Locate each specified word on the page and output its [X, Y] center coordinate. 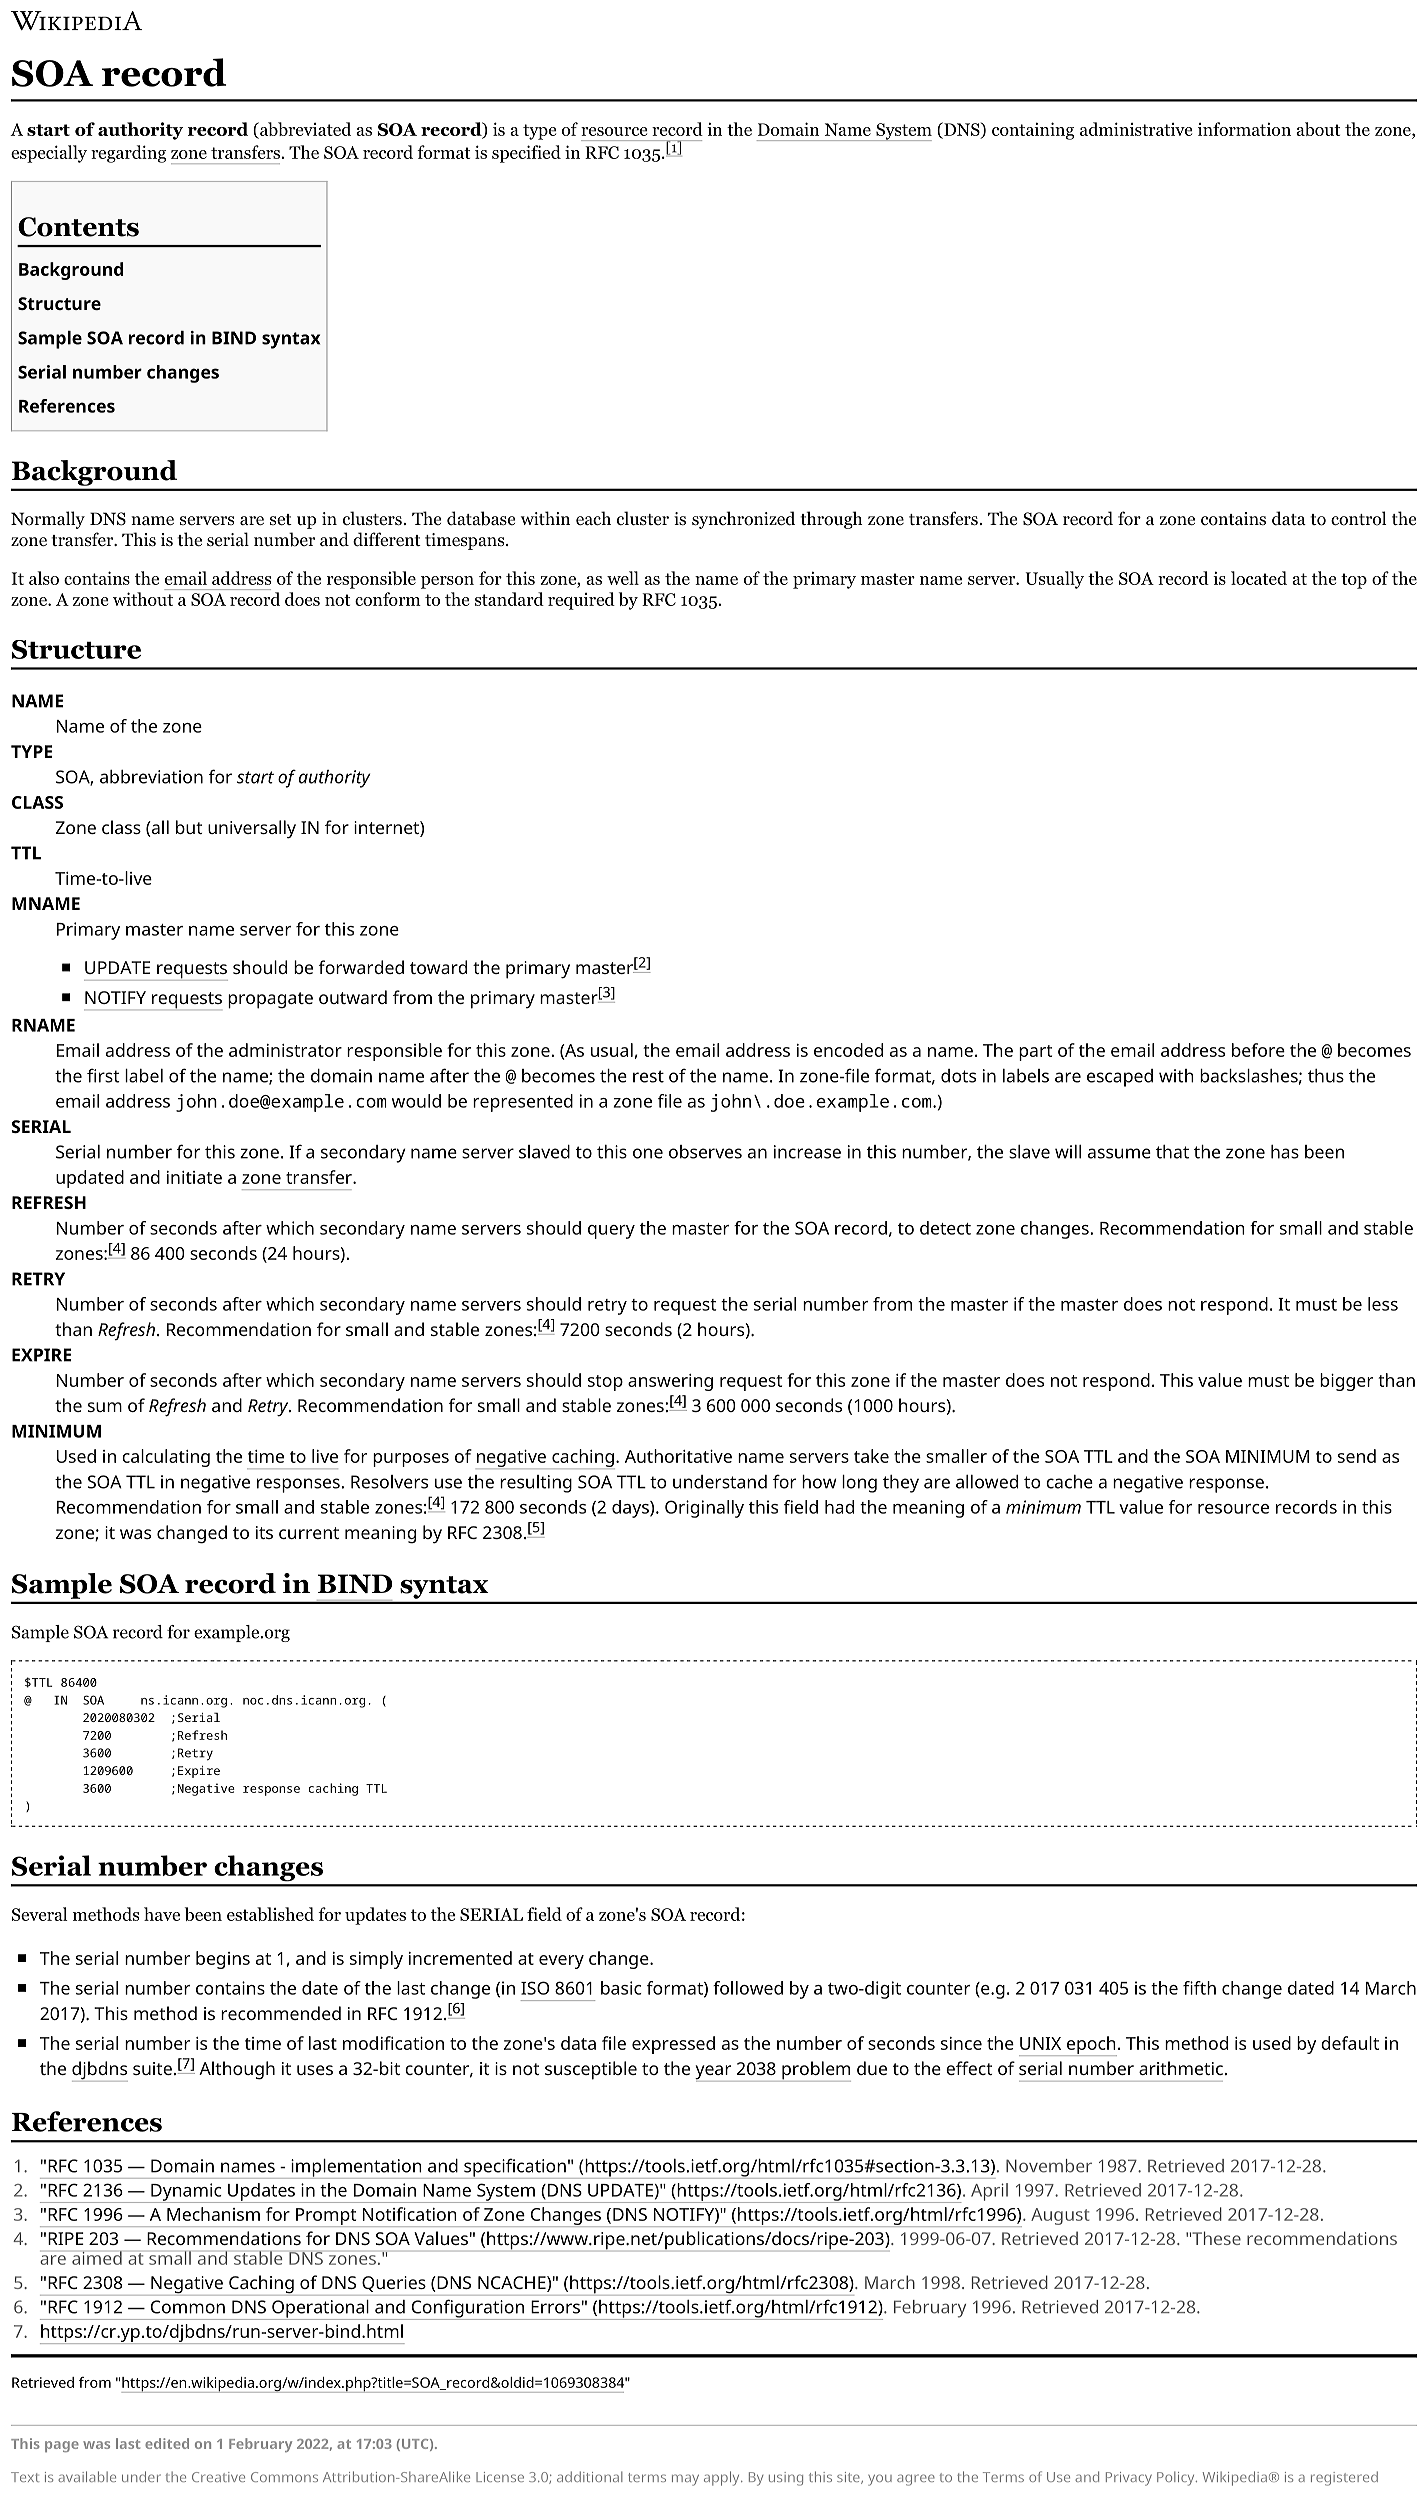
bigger [1346, 1382]
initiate [194, 1177]
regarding [128, 154]
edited [167, 2443]
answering [670, 1382]
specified [526, 154]
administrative [1136, 129]
